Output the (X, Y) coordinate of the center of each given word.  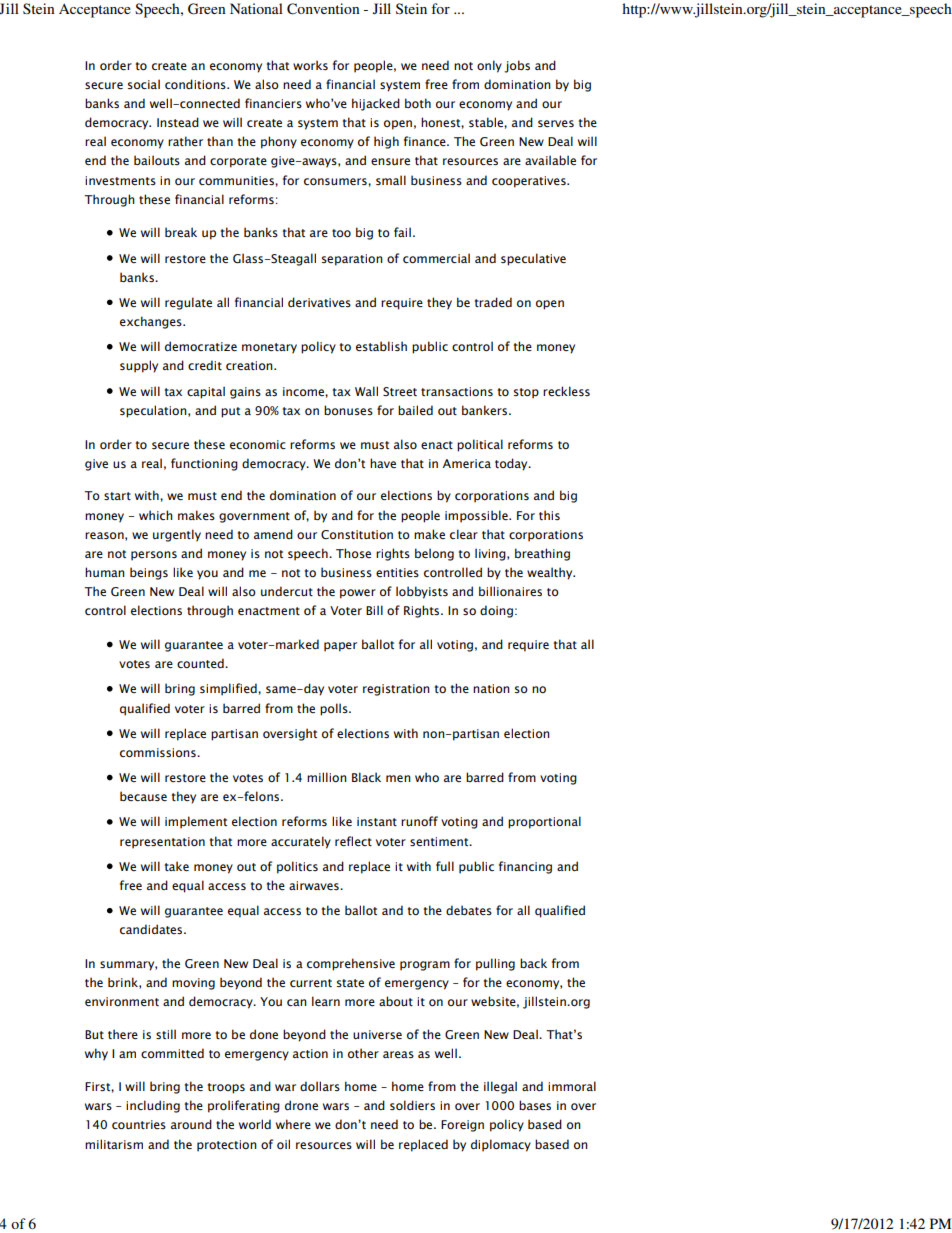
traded (493, 302)
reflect (353, 841)
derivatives (319, 302)
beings (149, 573)
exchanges (152, 322)
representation (162, 843)
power (358, 594)
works (310, 65)
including (153, 1106)
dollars (320, 1086)
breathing (542, 554)
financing (525, 867)
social (144, 84)
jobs (517, 66)
